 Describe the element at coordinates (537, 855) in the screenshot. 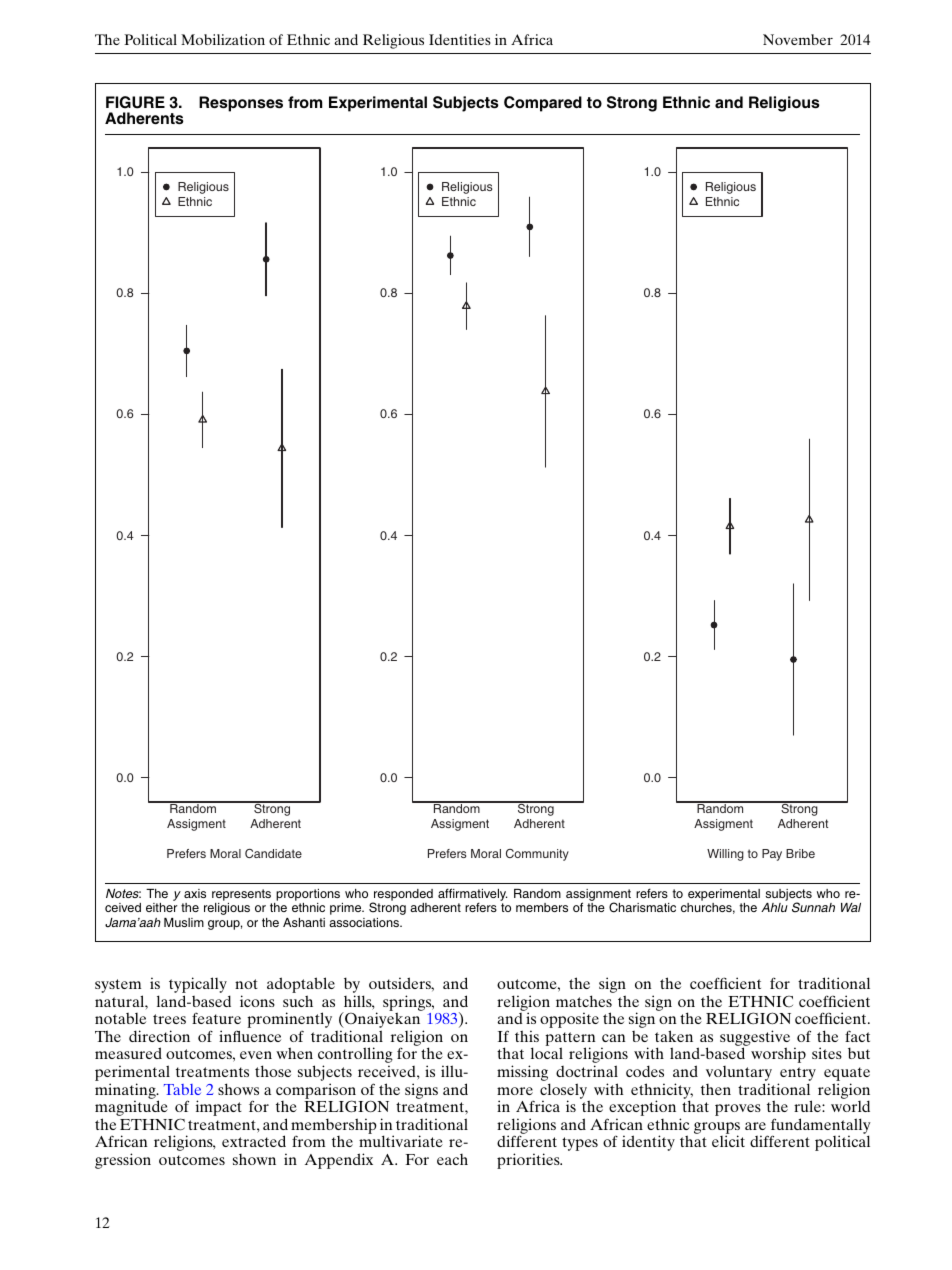

I see `Community` at that location.
